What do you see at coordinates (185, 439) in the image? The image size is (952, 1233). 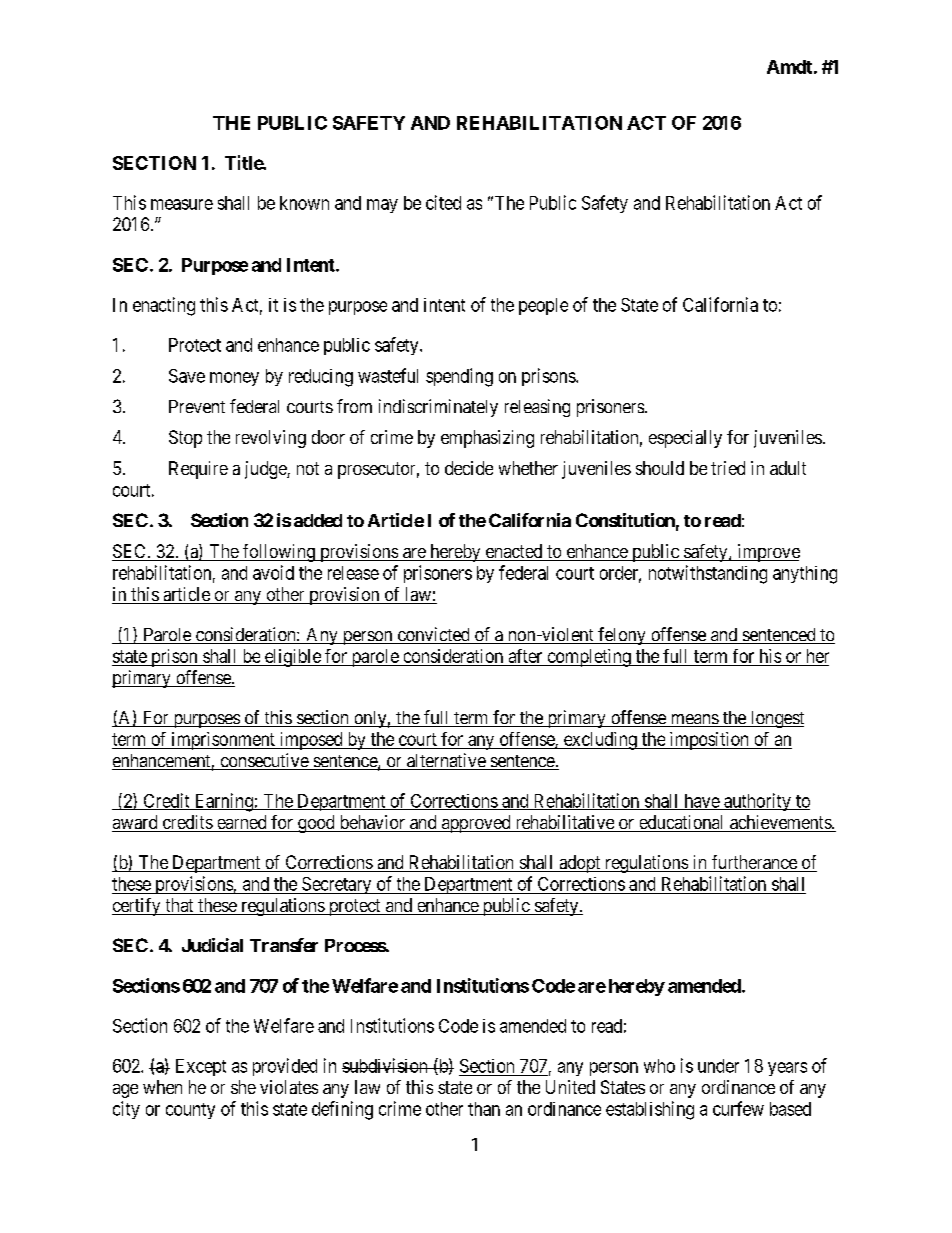 I see `Stop` at bounding box center [185, 439].
